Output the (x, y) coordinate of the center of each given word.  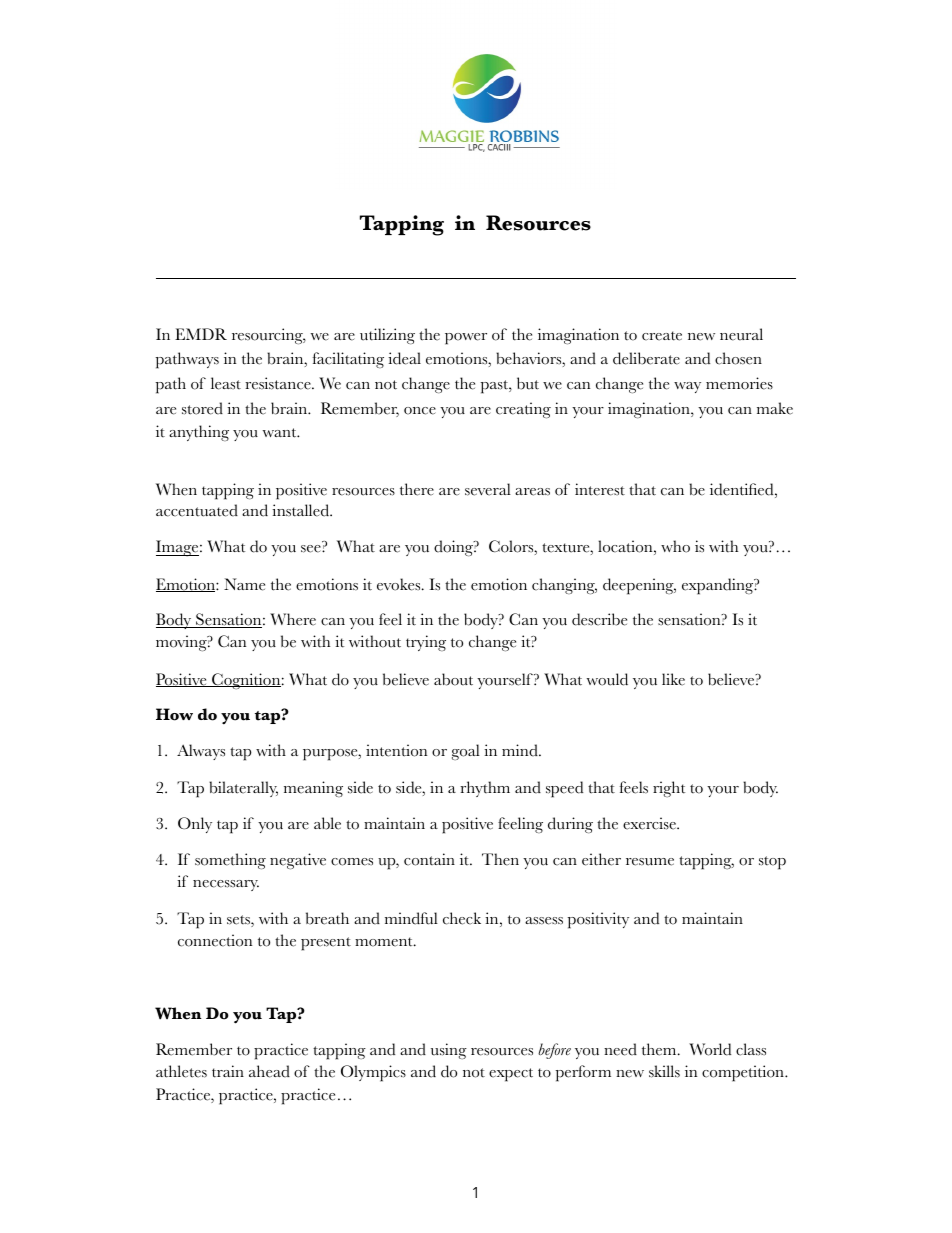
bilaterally (243, 789)
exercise (650, 823)
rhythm (485, 789)
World (710, 1049)
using (449, 1051)
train (228, 1071)
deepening (639, 586)
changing (564, 586)
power (466, 339)
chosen (738, 358)
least (226, 383)
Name (244, 584)
